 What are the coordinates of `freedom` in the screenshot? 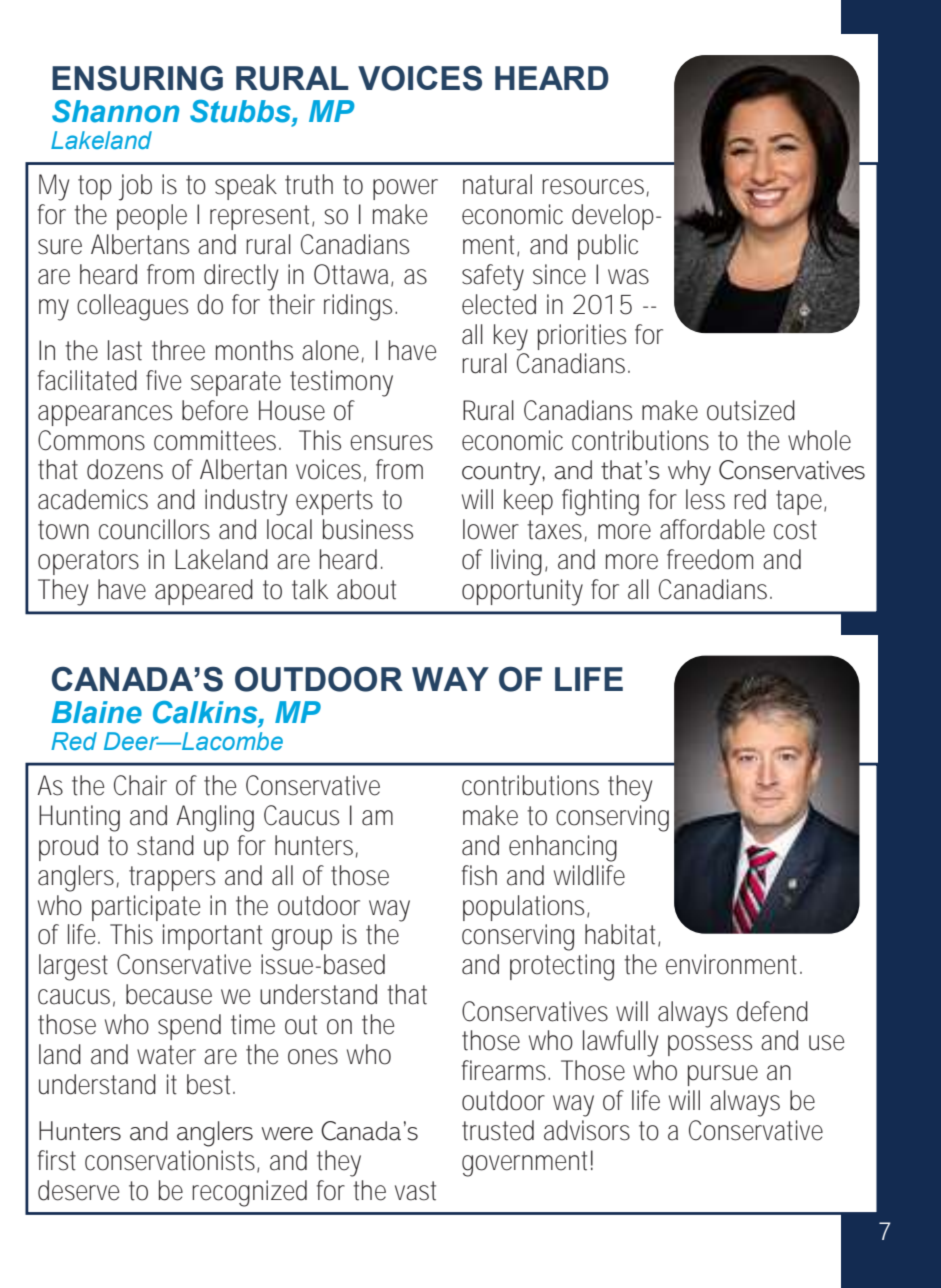 It's located at (710, 559).
